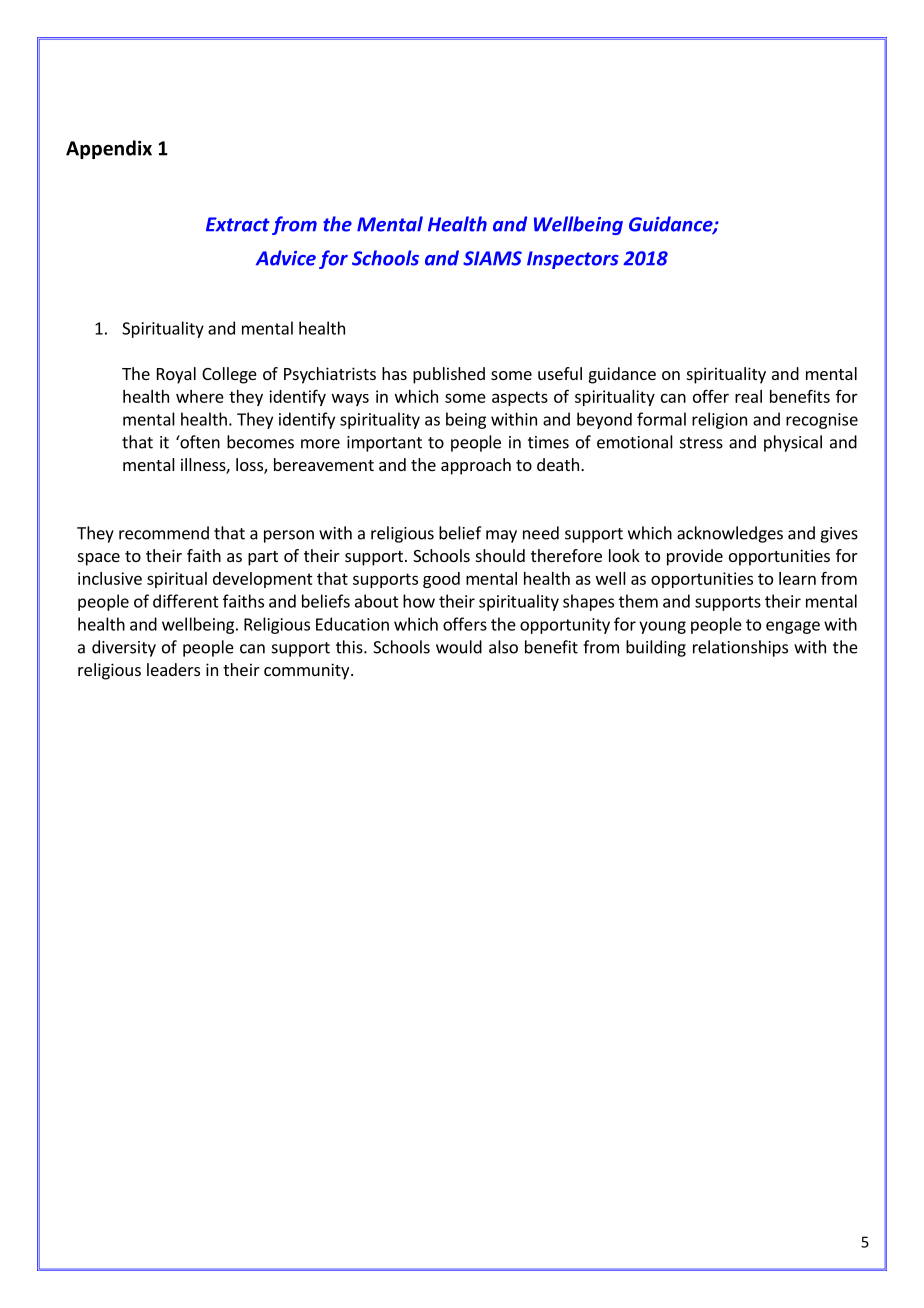  What do you see at coordinates (200, 396) in the image?
I see `where` at bounding box center [200, 396].
